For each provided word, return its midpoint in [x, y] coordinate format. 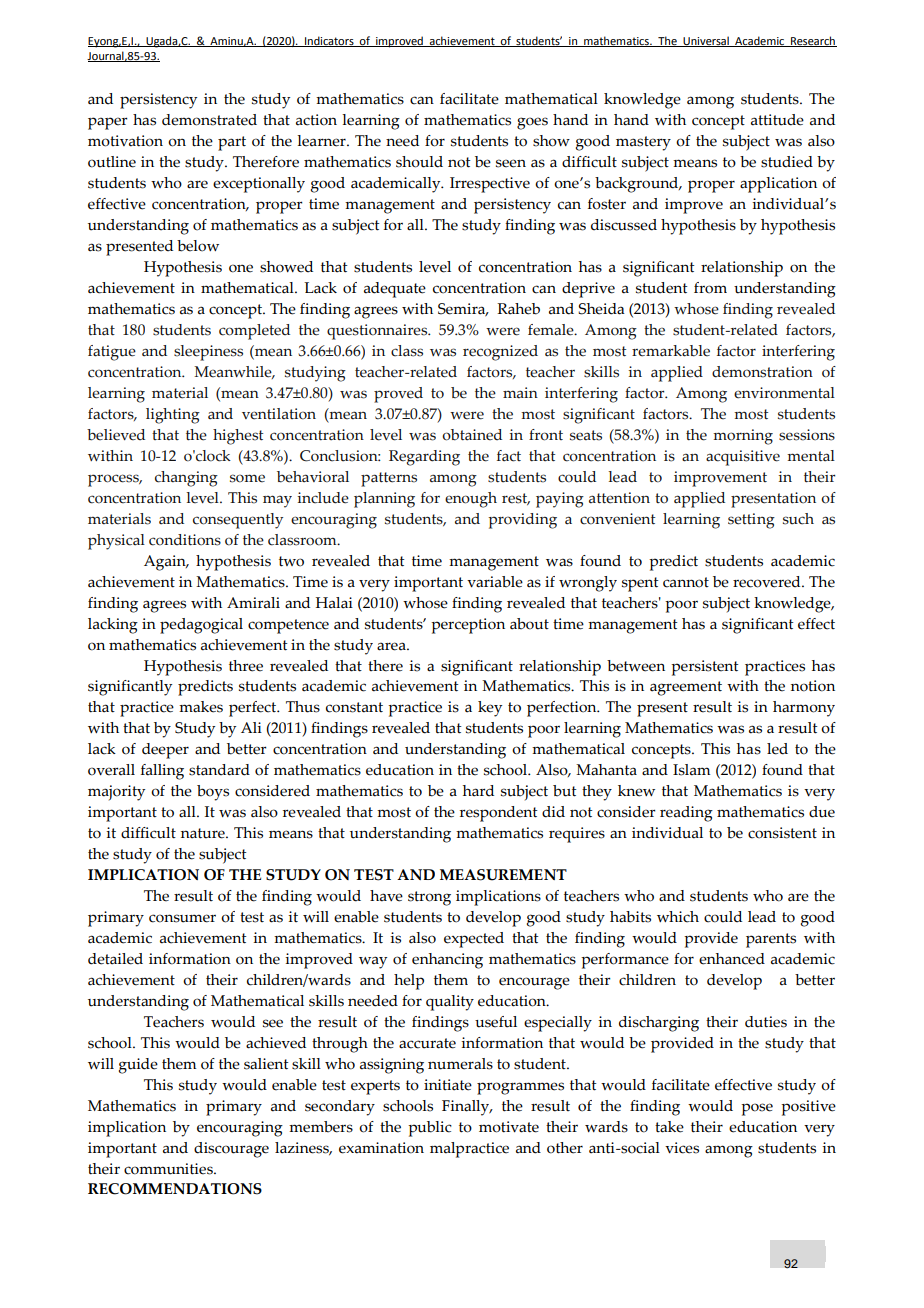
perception [468, 626]
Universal [706, 41]
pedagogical [201, 626]
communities [169, 1169]
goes [532, 123]
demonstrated [209, 120]
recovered [768, 582]
